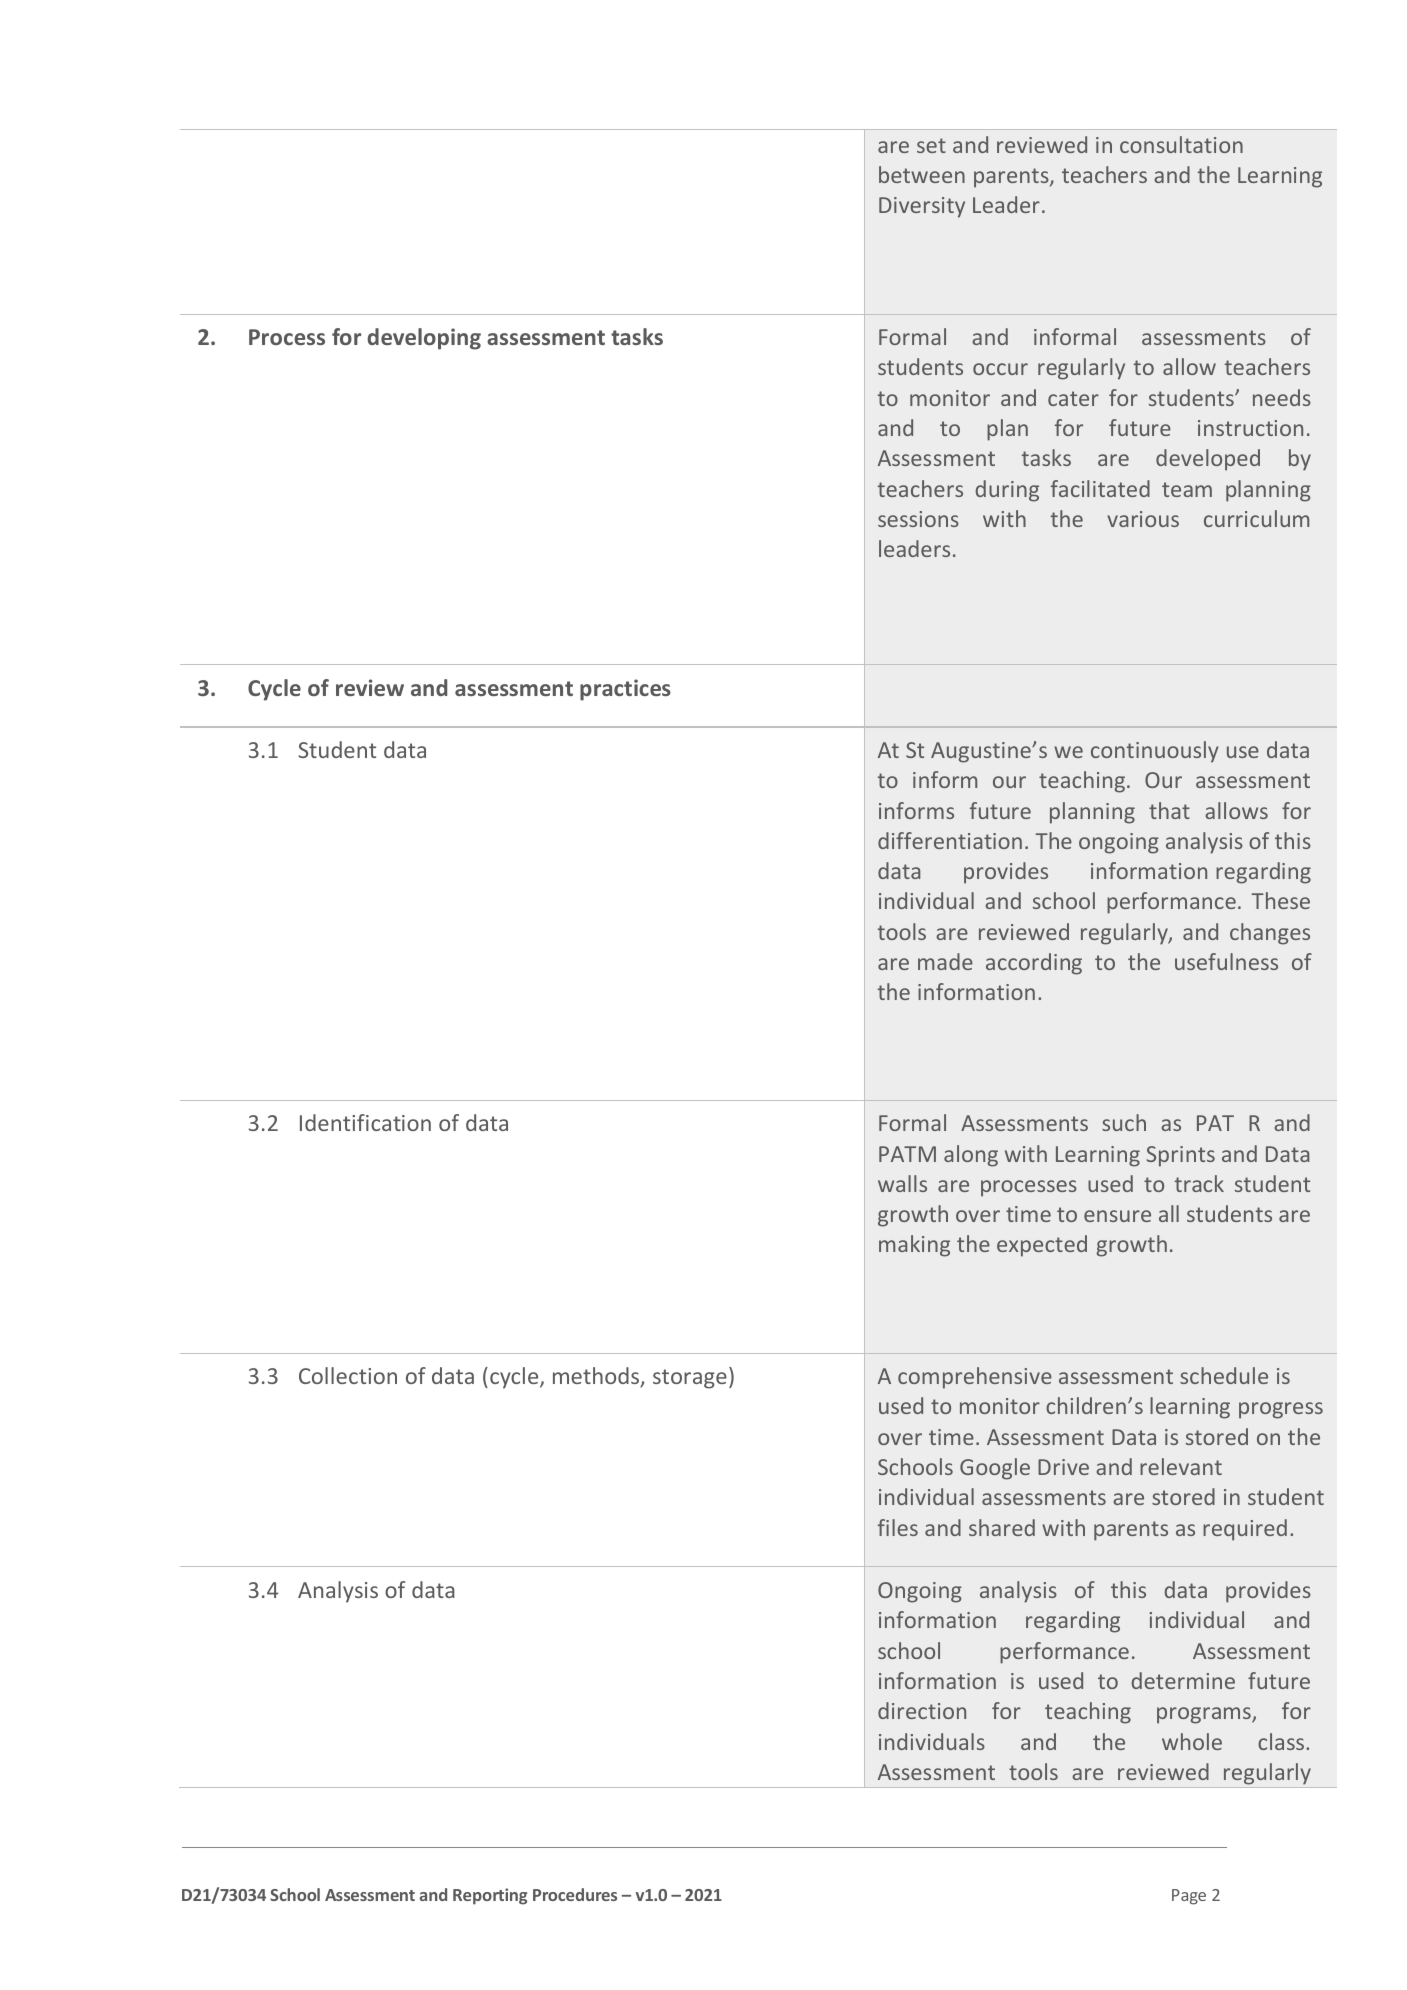  What do you see at coordinates (1181, 144) in the screenshot?
I see `consultation` at bounding box center [1181, 144].
